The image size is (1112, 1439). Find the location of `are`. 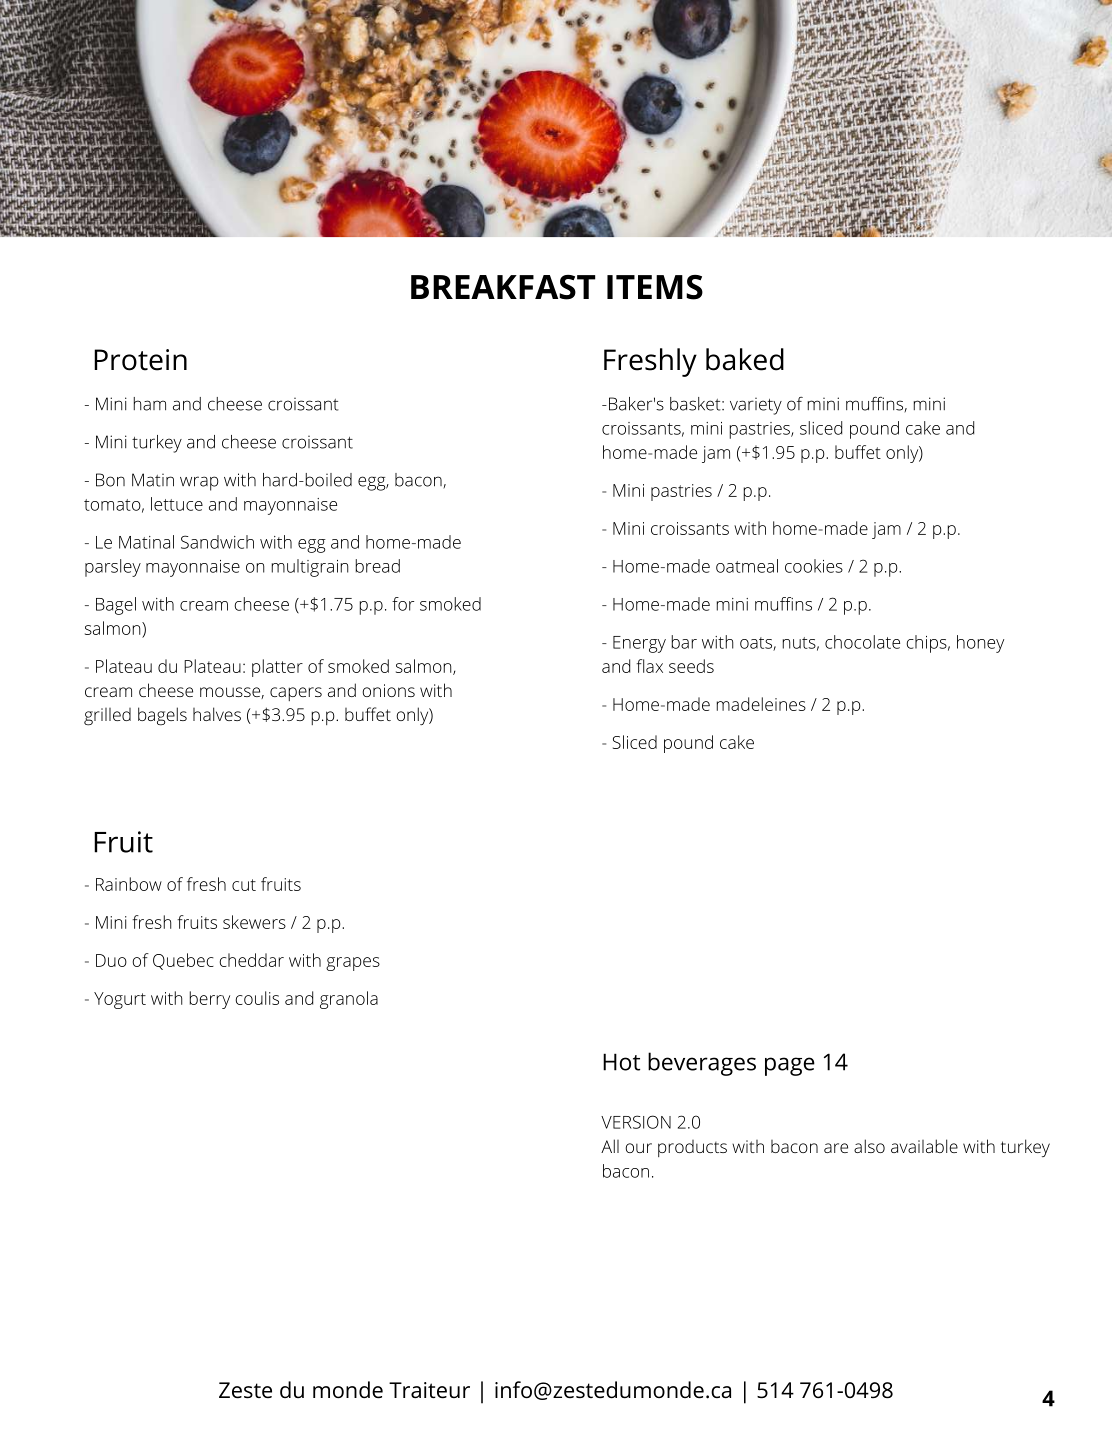

are is located at coordinates (836, 1148).
